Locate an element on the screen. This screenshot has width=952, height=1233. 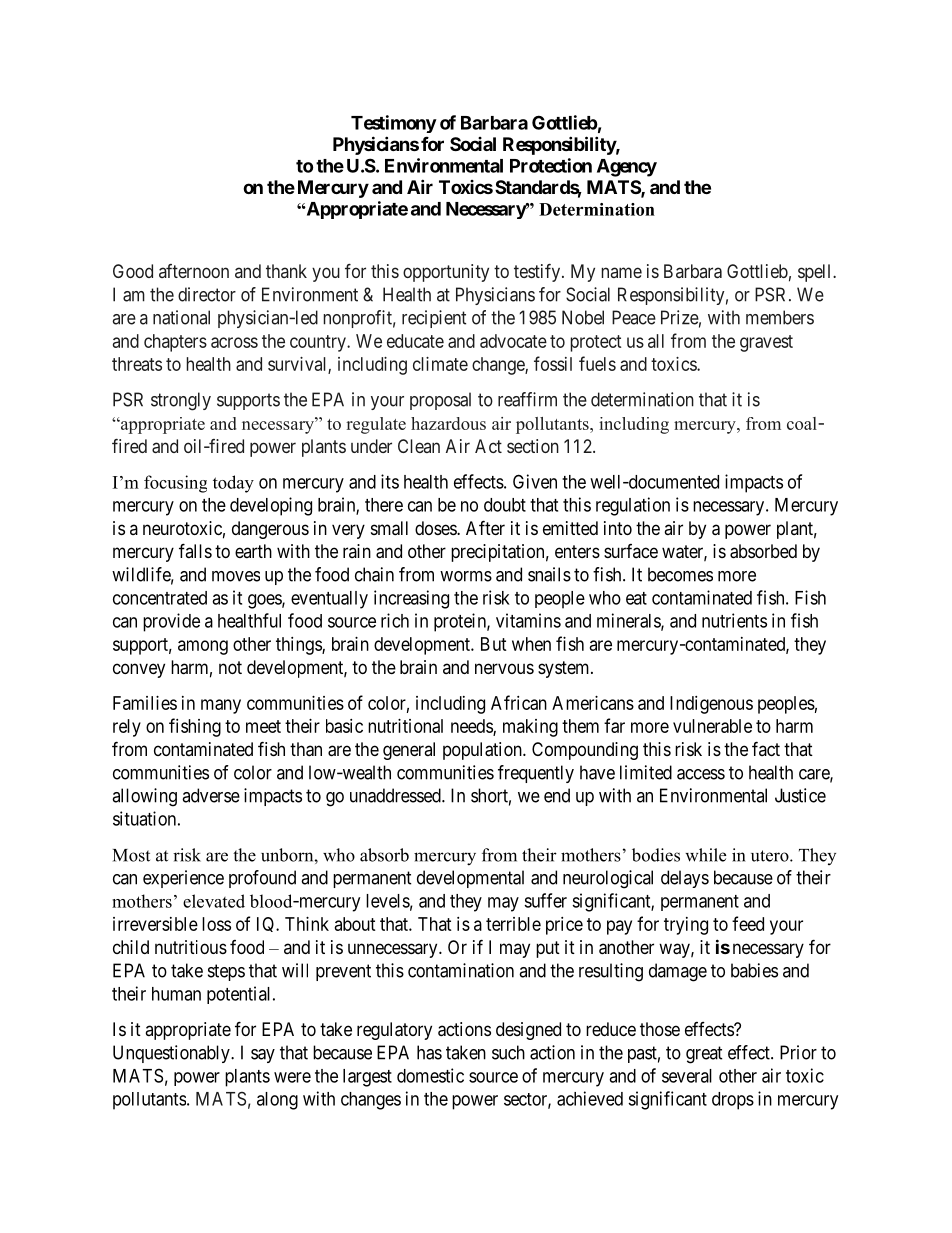
domestic is located at coordinates (430, 1075).
